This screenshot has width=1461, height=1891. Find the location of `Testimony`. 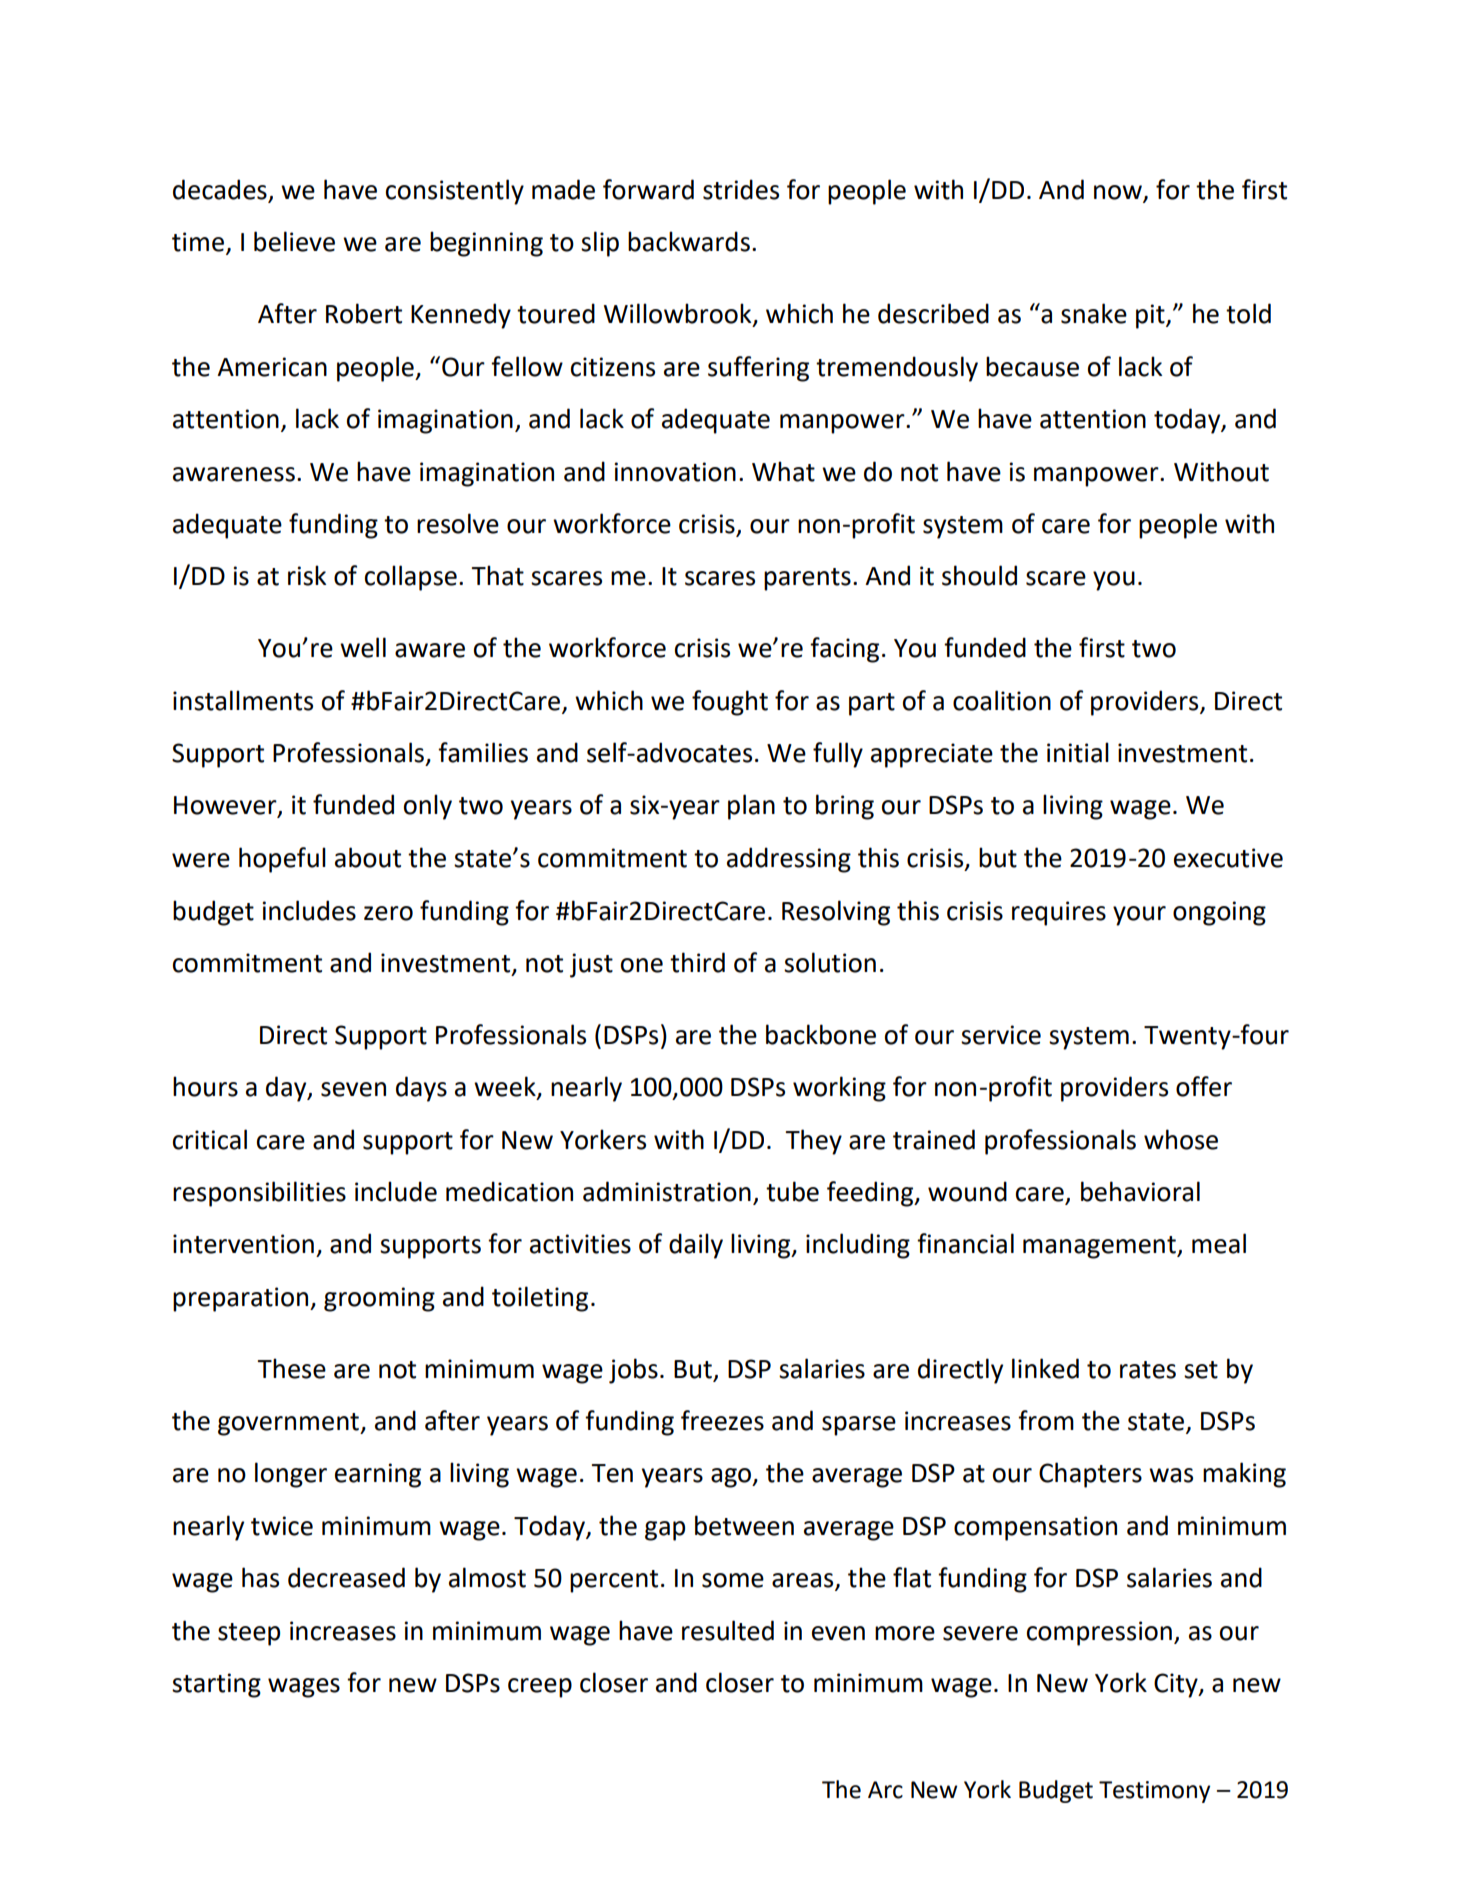

Testimony is located at coordinates (1154, 1792).
